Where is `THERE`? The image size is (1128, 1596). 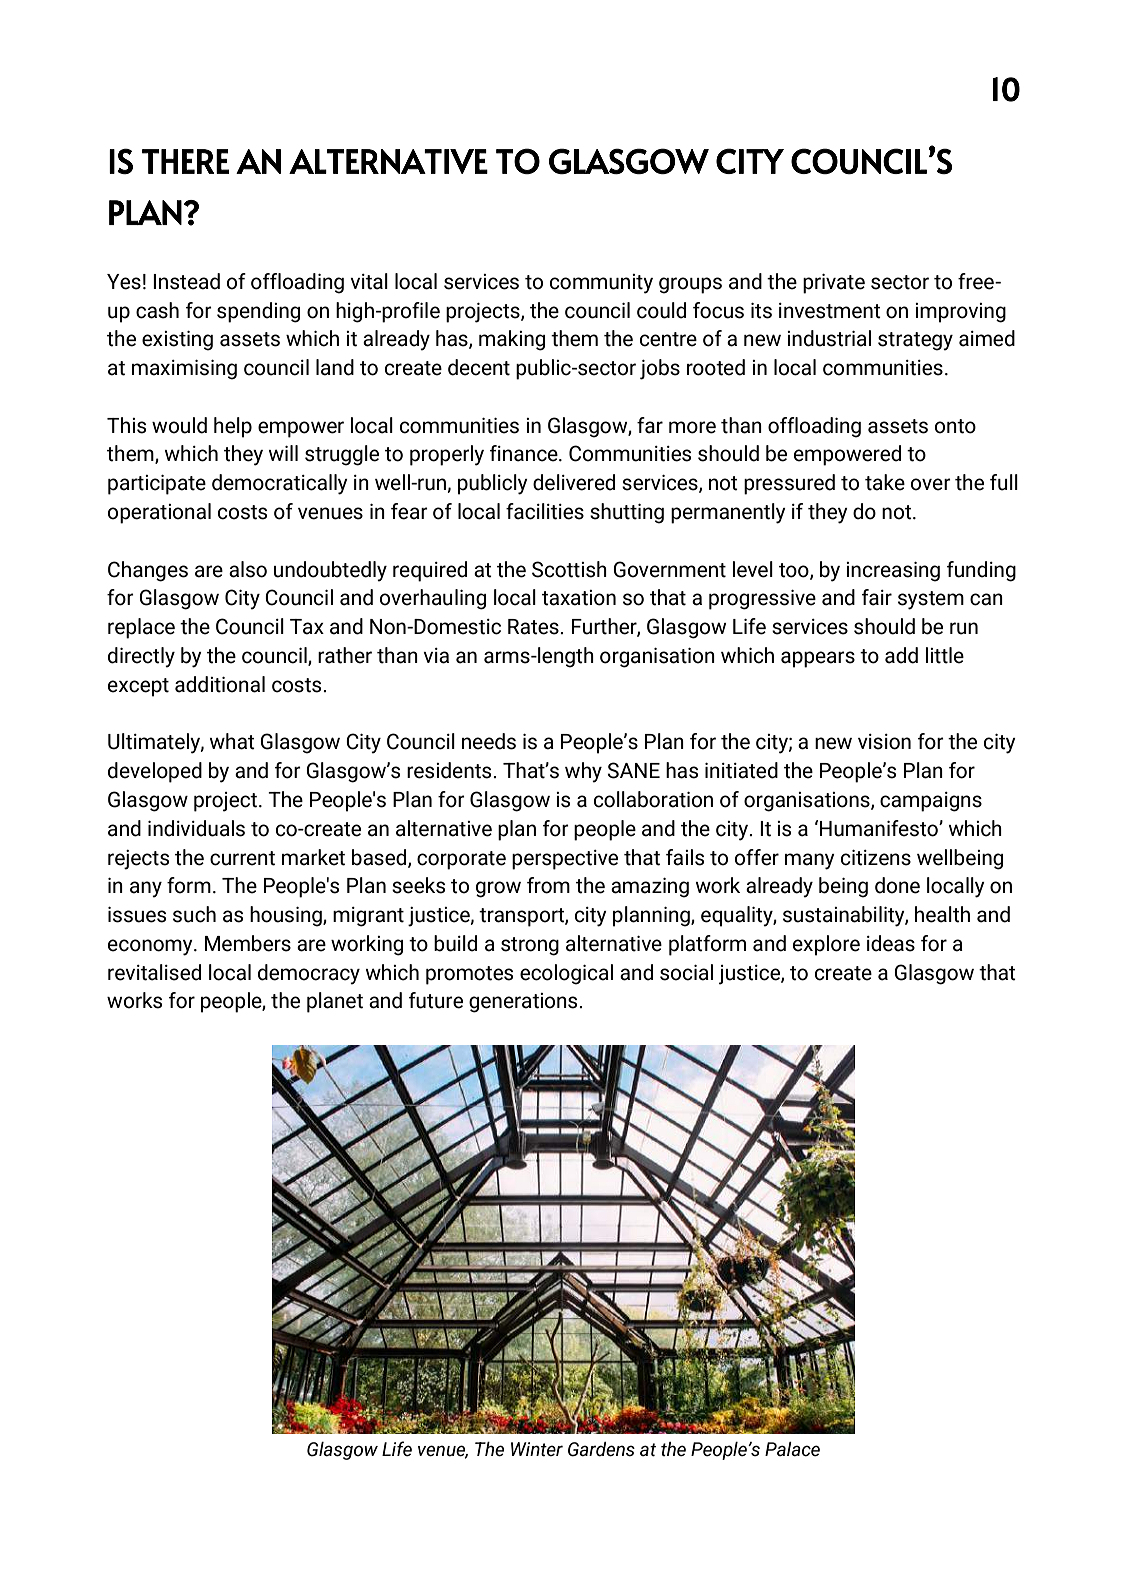 THERE is located at coordinates (185, 161).
